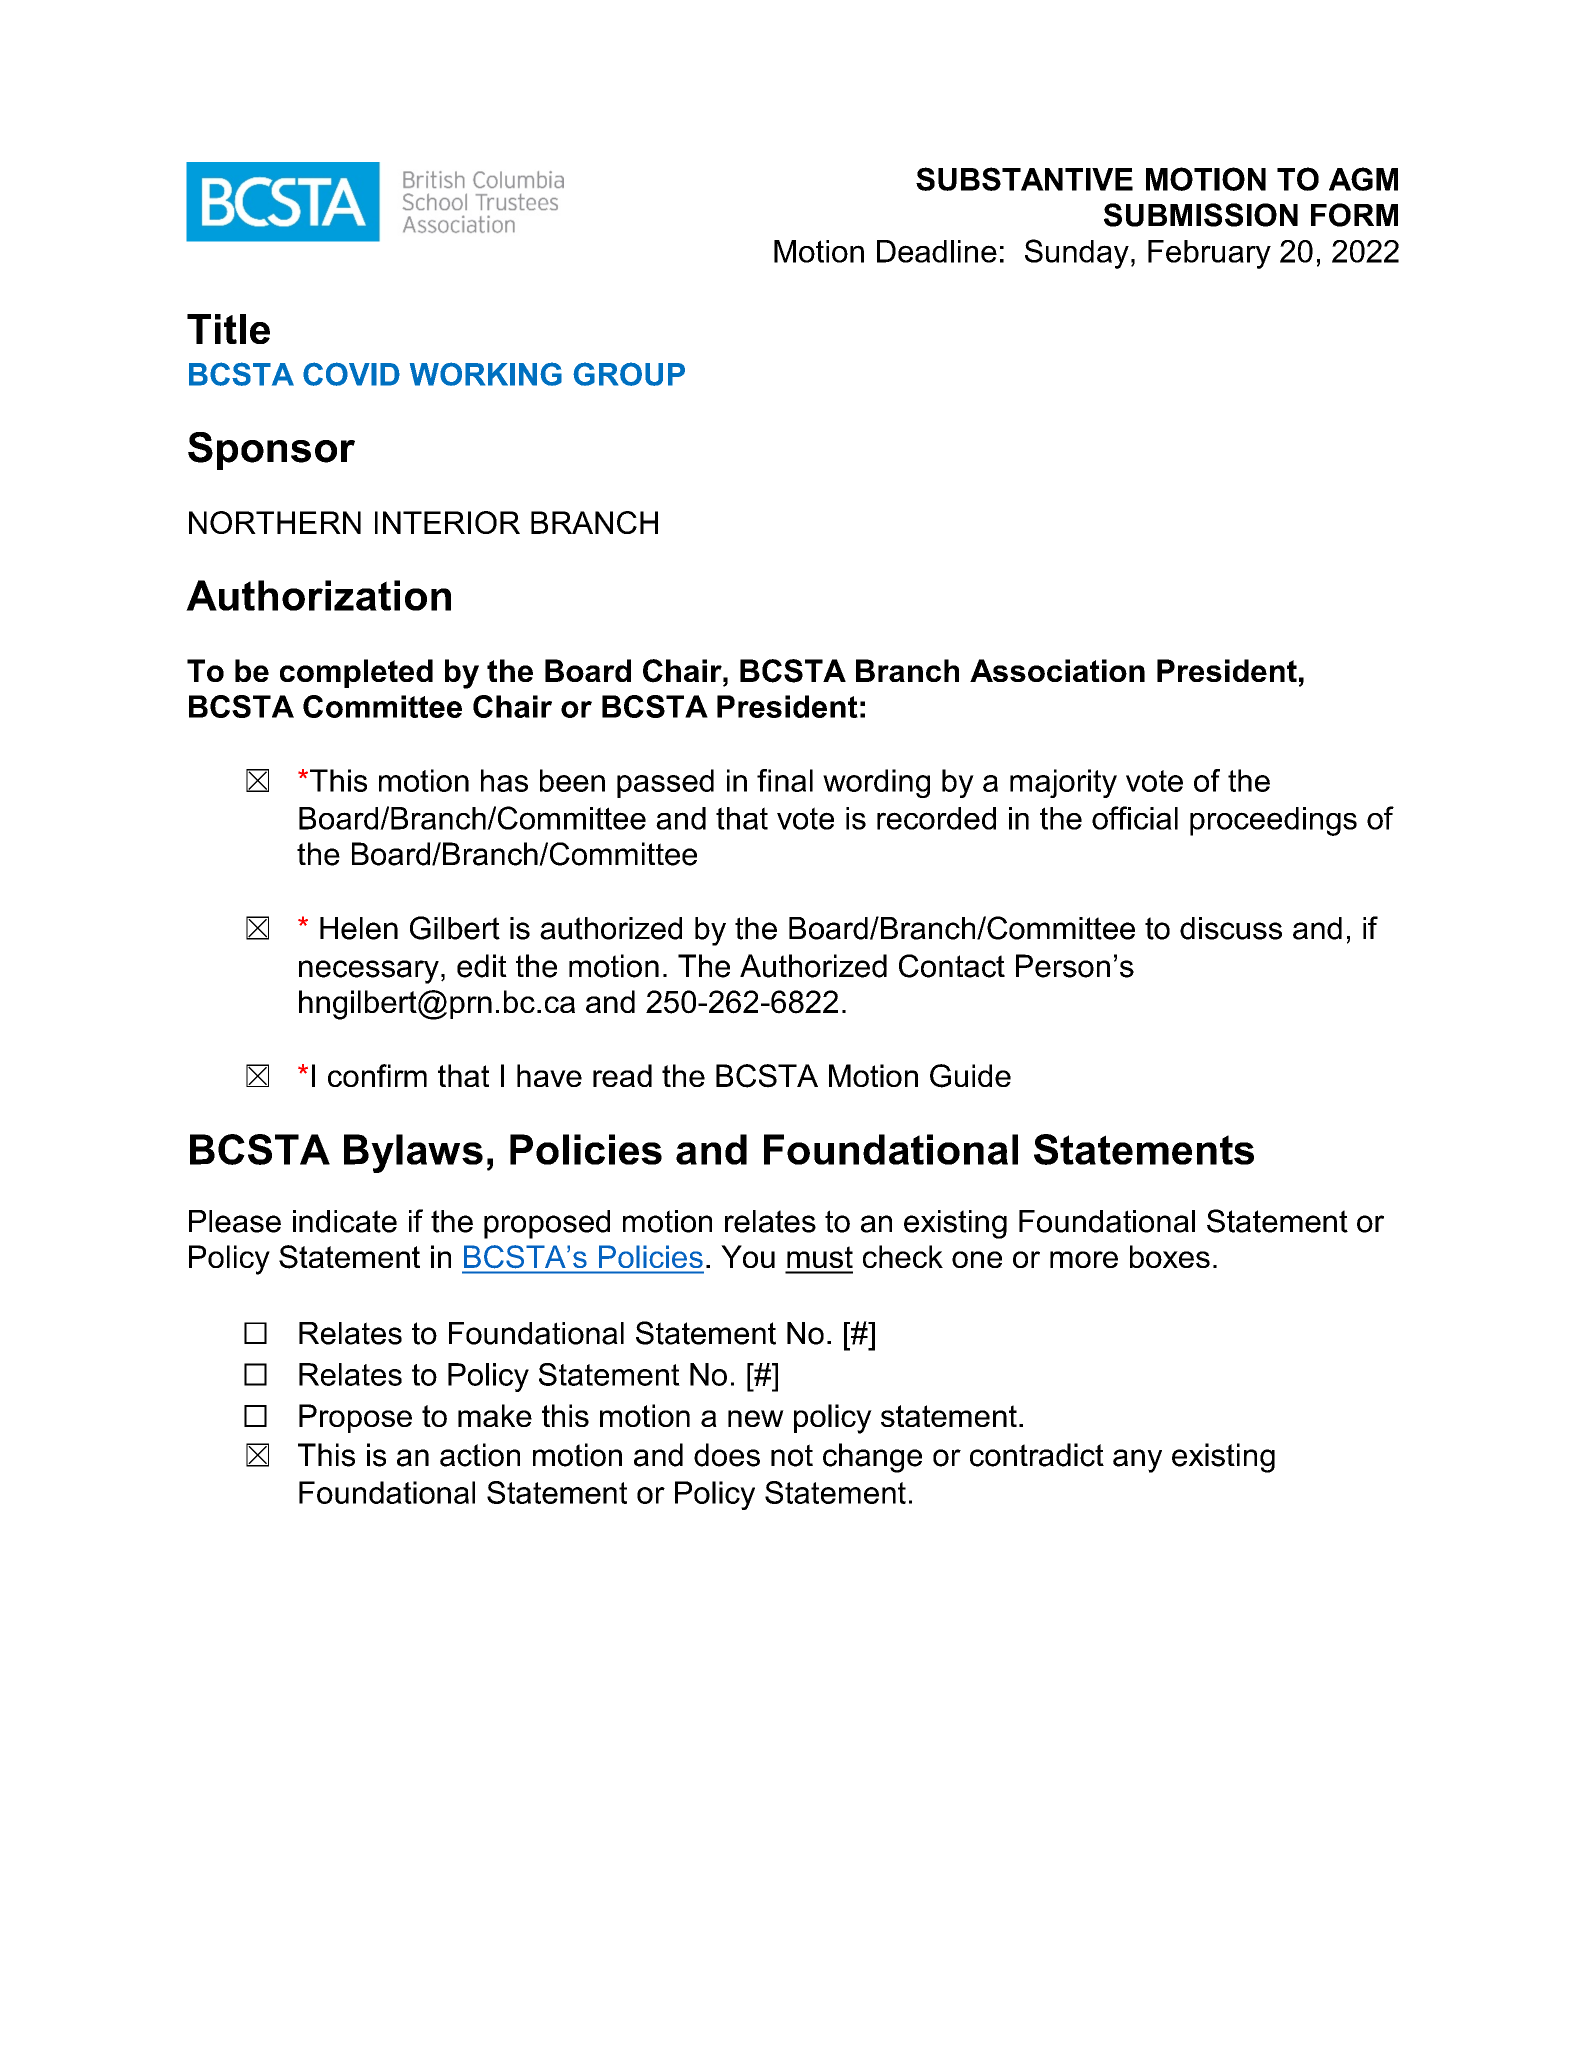  I want to click on new, so click(756, 1418).
